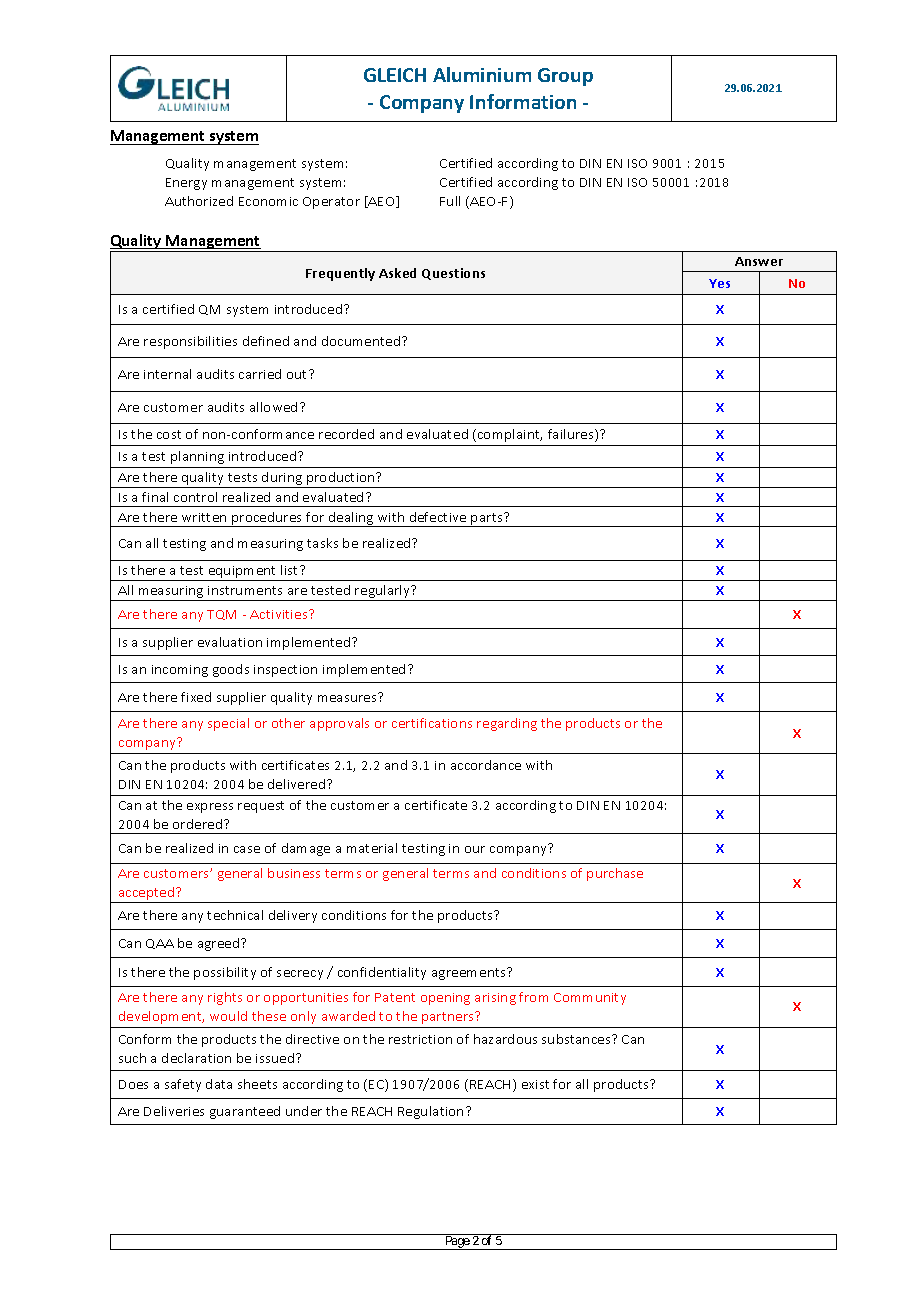 The width and height of the screenshot is (924, 1308). What do you see at coordinates (197, 457) in the screenshot?
I see `planning` at bounding box center [197, 457].
